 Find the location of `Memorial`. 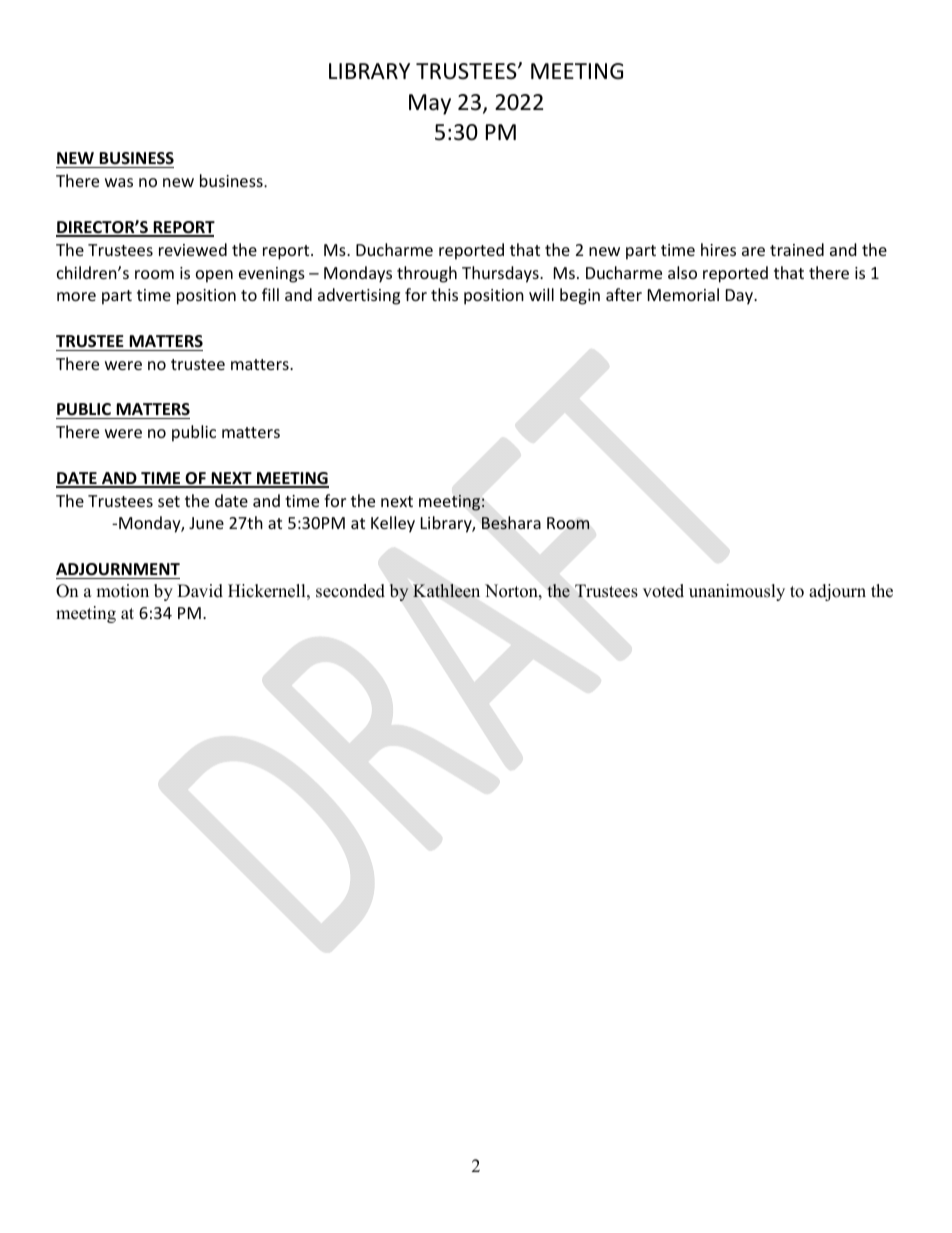

Memorial is located at coordinates (683, 294).
